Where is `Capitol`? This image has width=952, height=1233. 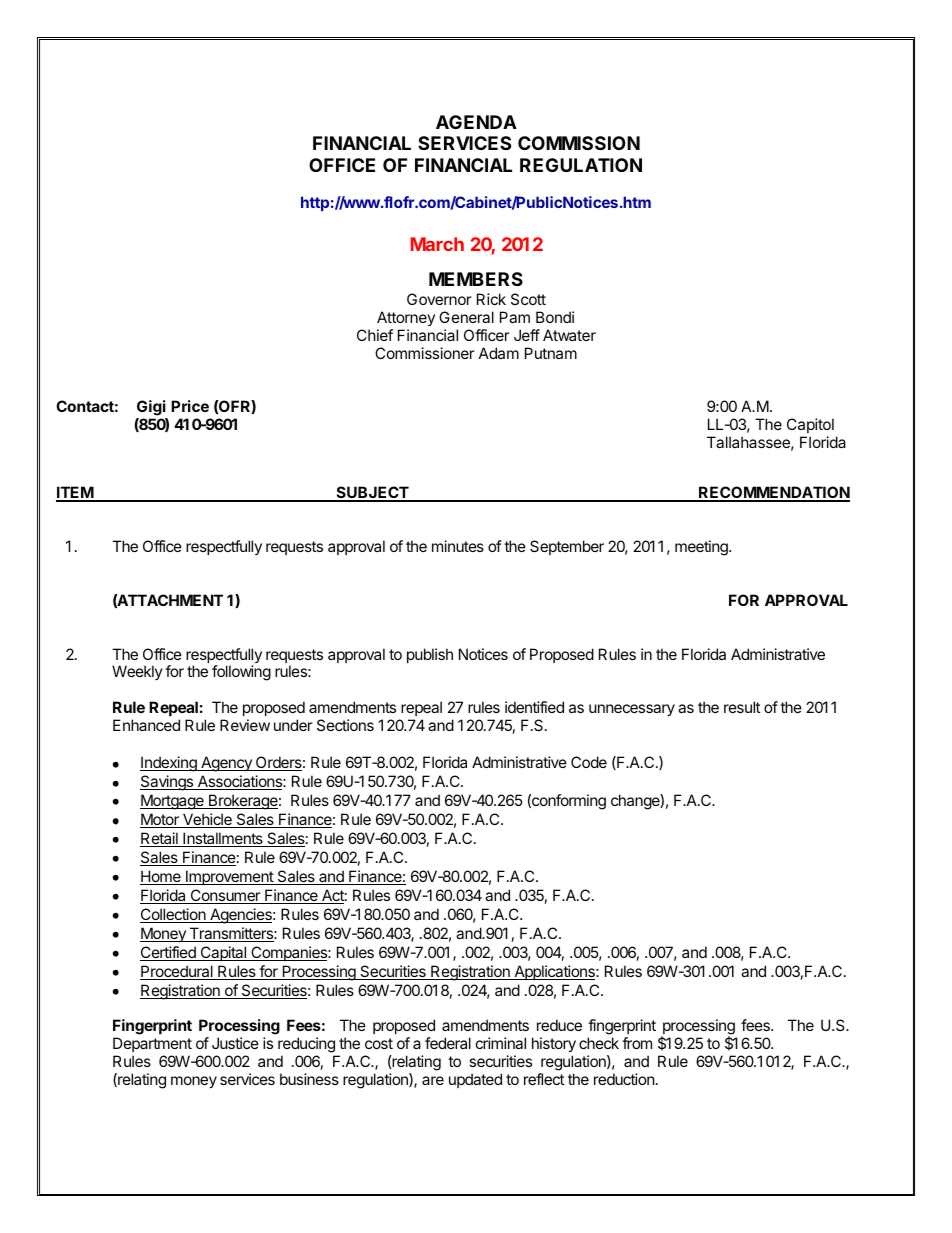 Capitol is located at coordinates (810, 425).
